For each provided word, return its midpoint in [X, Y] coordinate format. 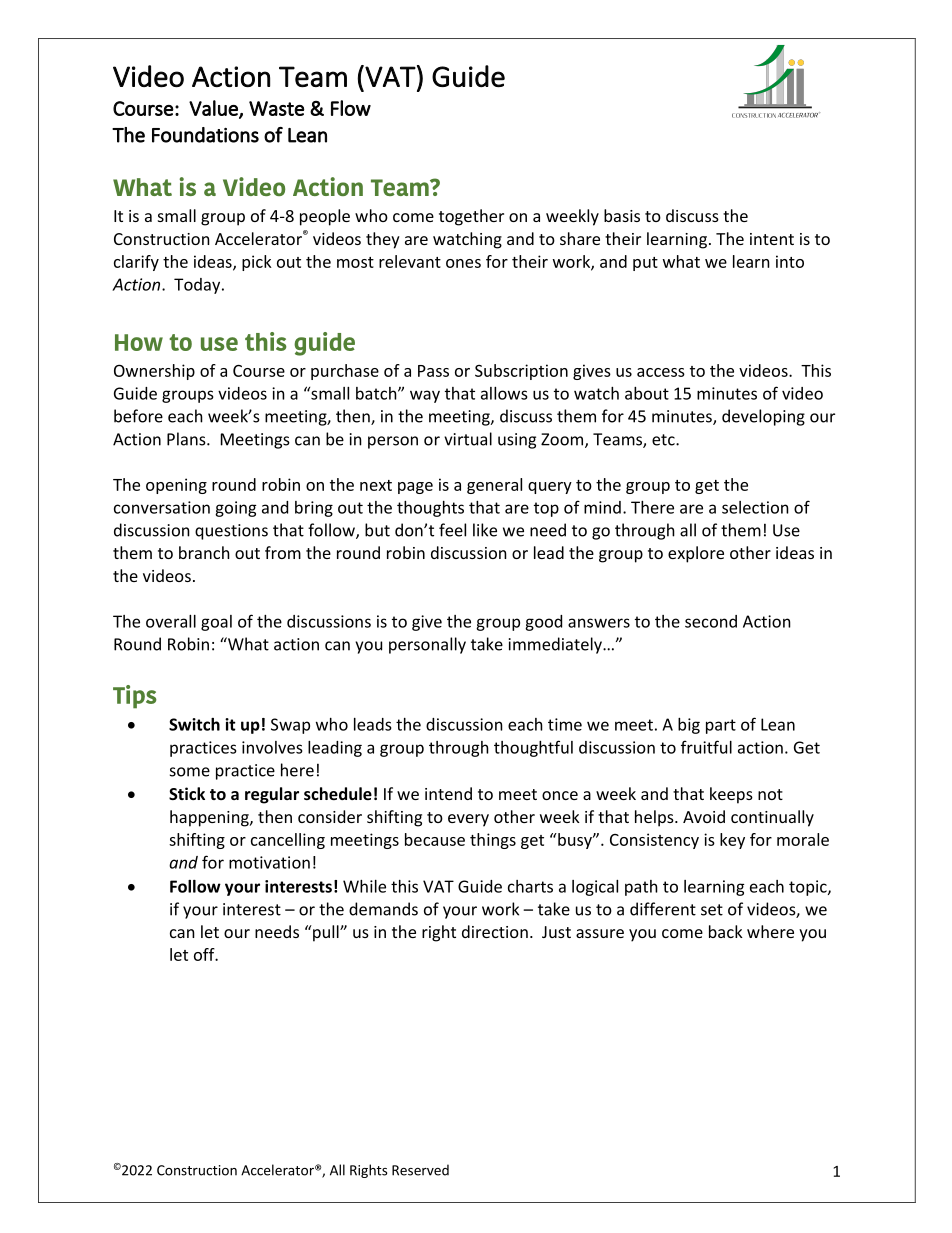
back [726, 931]
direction [495, 931]
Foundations [205, 135]
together [471, 217]
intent [772, 239]
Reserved [420, 1170]
